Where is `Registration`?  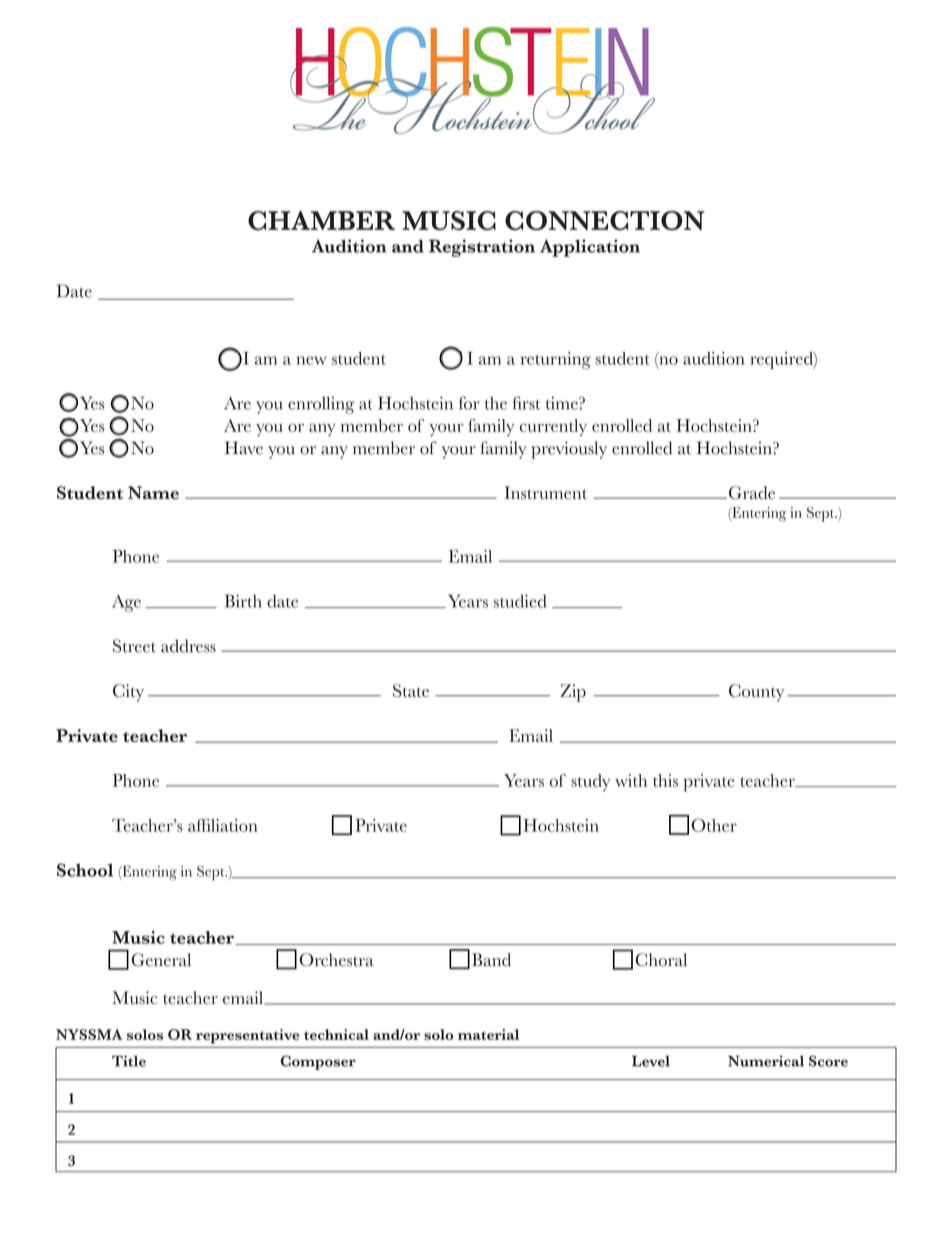 Registration is located at coordinates (482, 248).
